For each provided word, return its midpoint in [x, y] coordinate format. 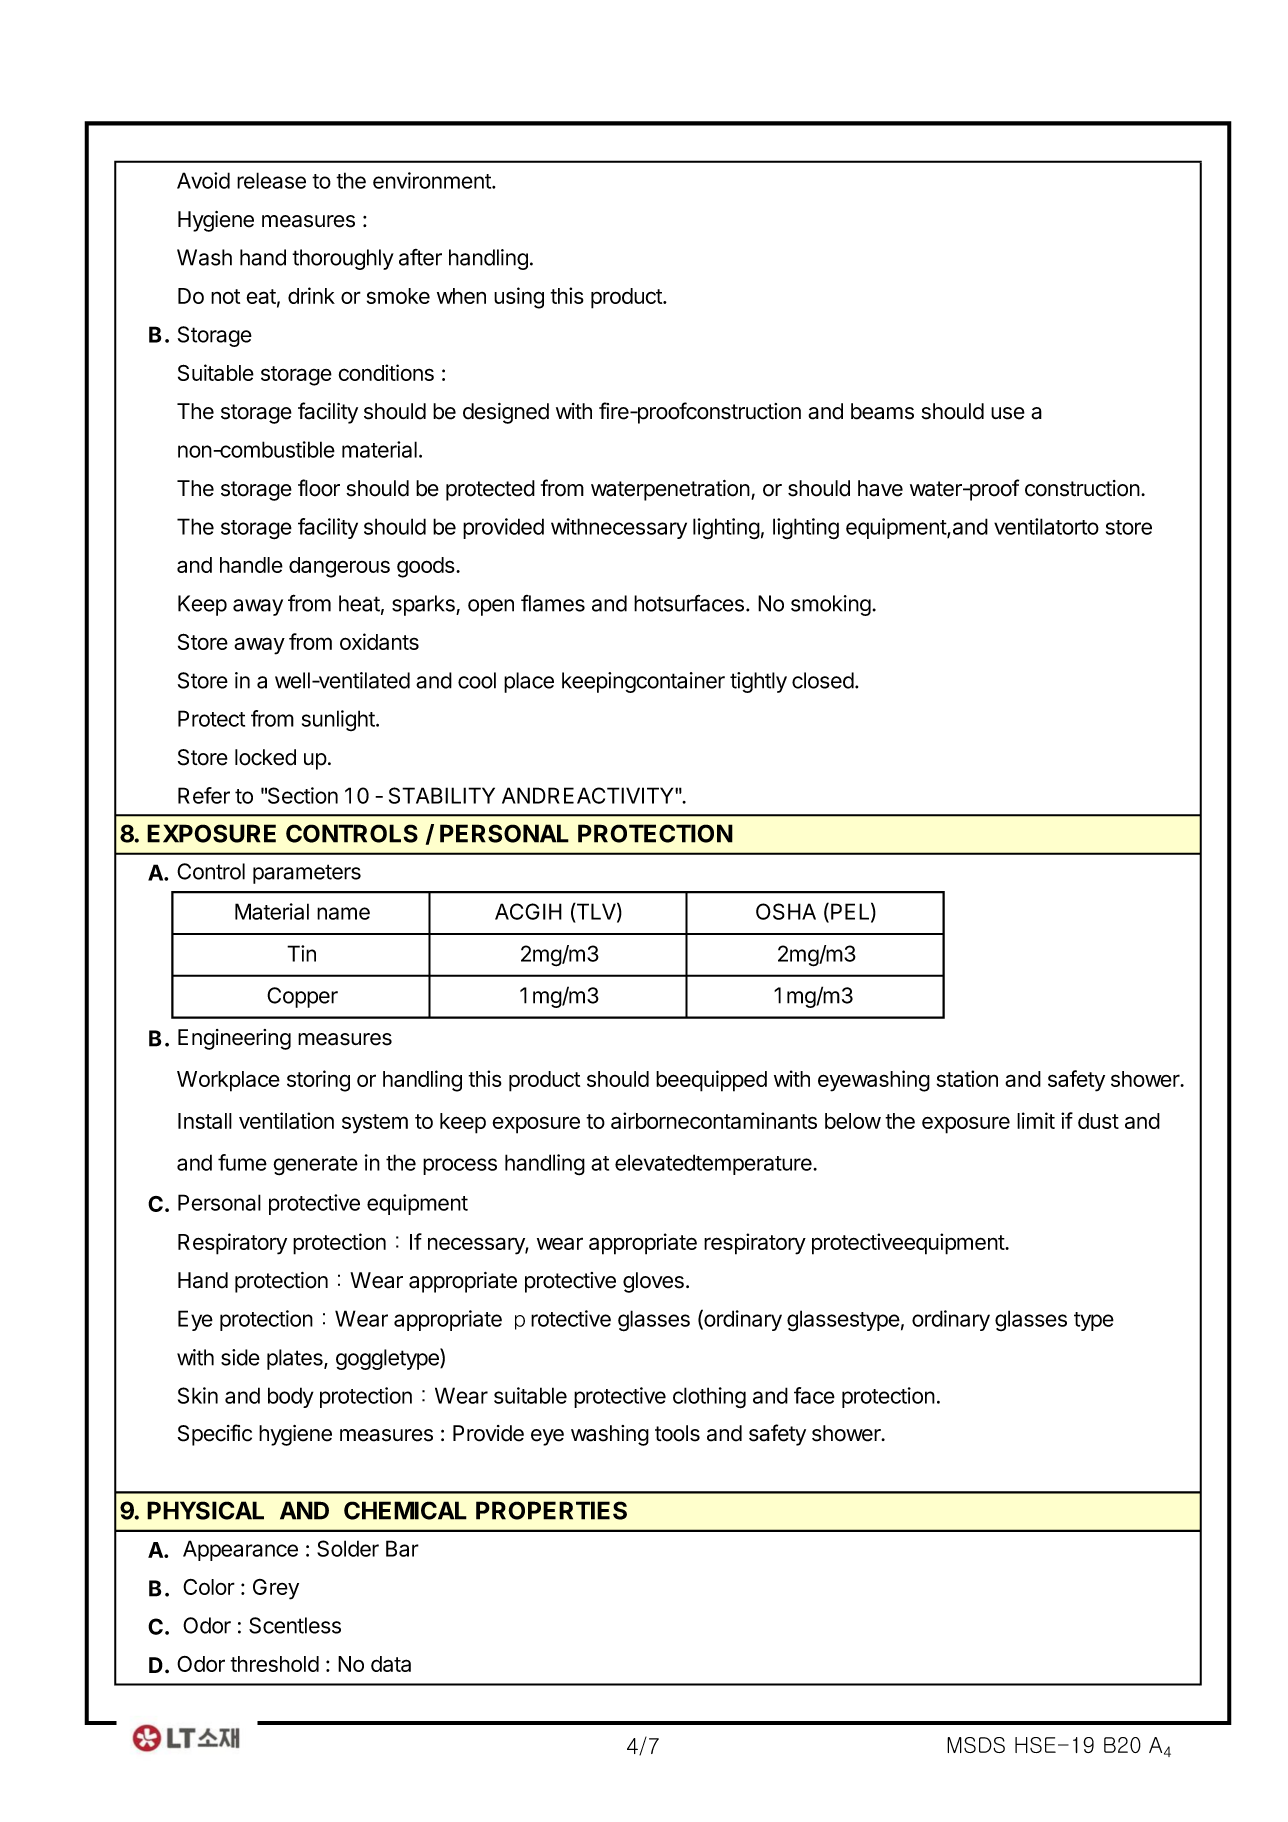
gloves [653, 1282]
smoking [831, 605]
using [519, 298]
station [967, 1078]
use [1008, 413]
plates [296, 1359]
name [343, 913]
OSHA [786, 911]
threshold [274, 1664]
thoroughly [343, 259]
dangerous [339, 567]
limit [1036, 1120]
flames [553, 603]
